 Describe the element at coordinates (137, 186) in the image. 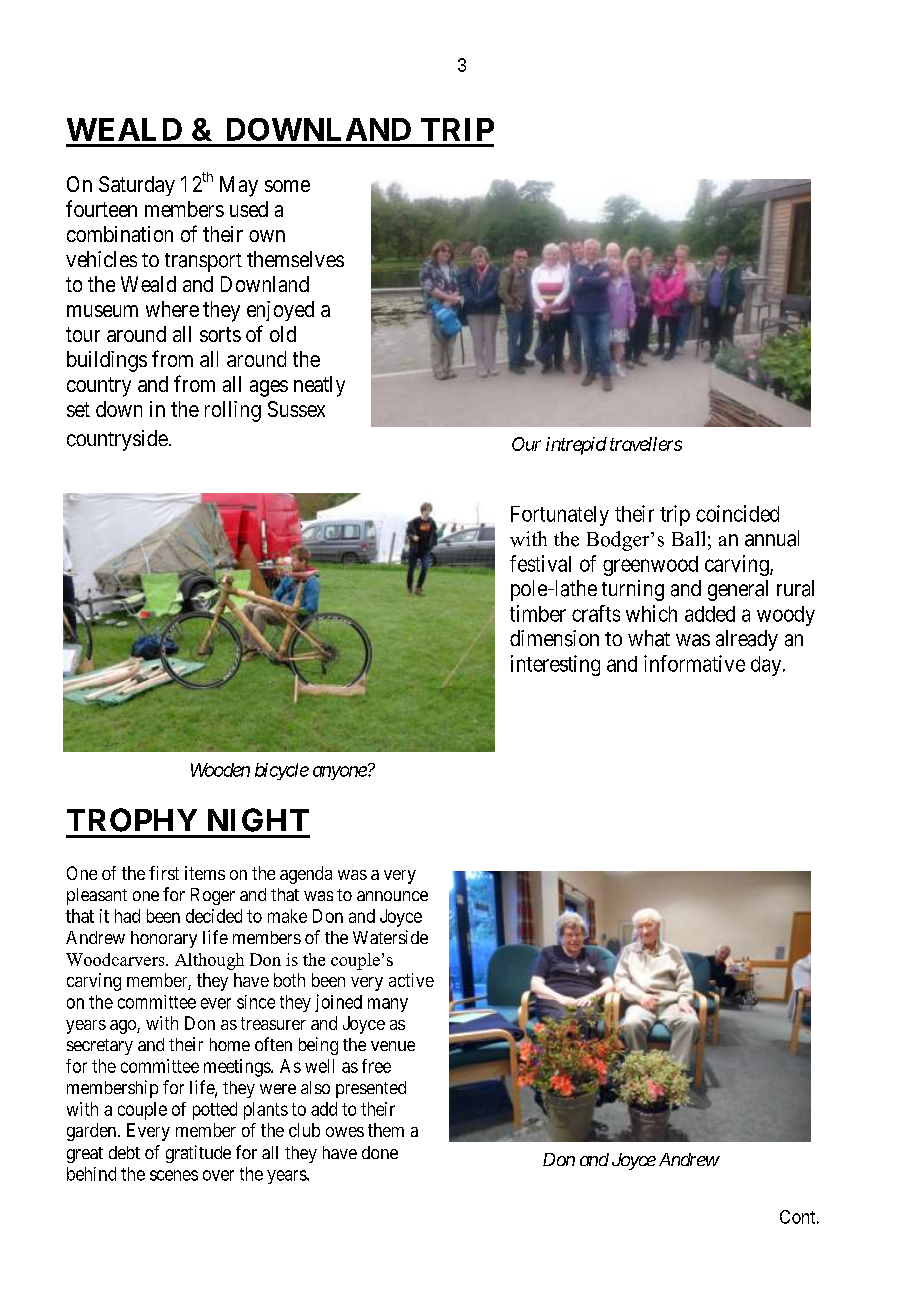

I see `Saturday` at that location.
